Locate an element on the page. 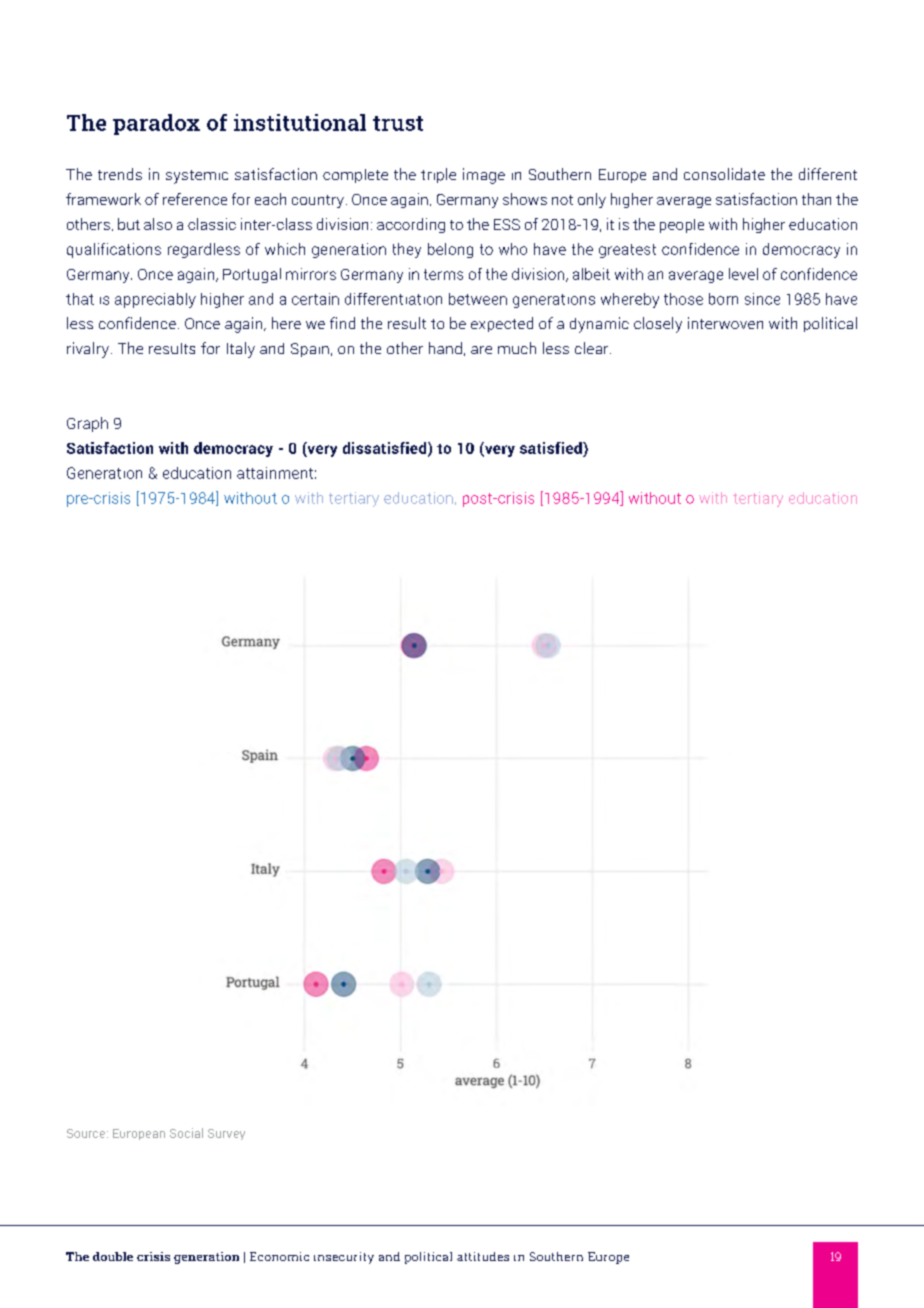  Social is located at coordinates (186, 1133).
